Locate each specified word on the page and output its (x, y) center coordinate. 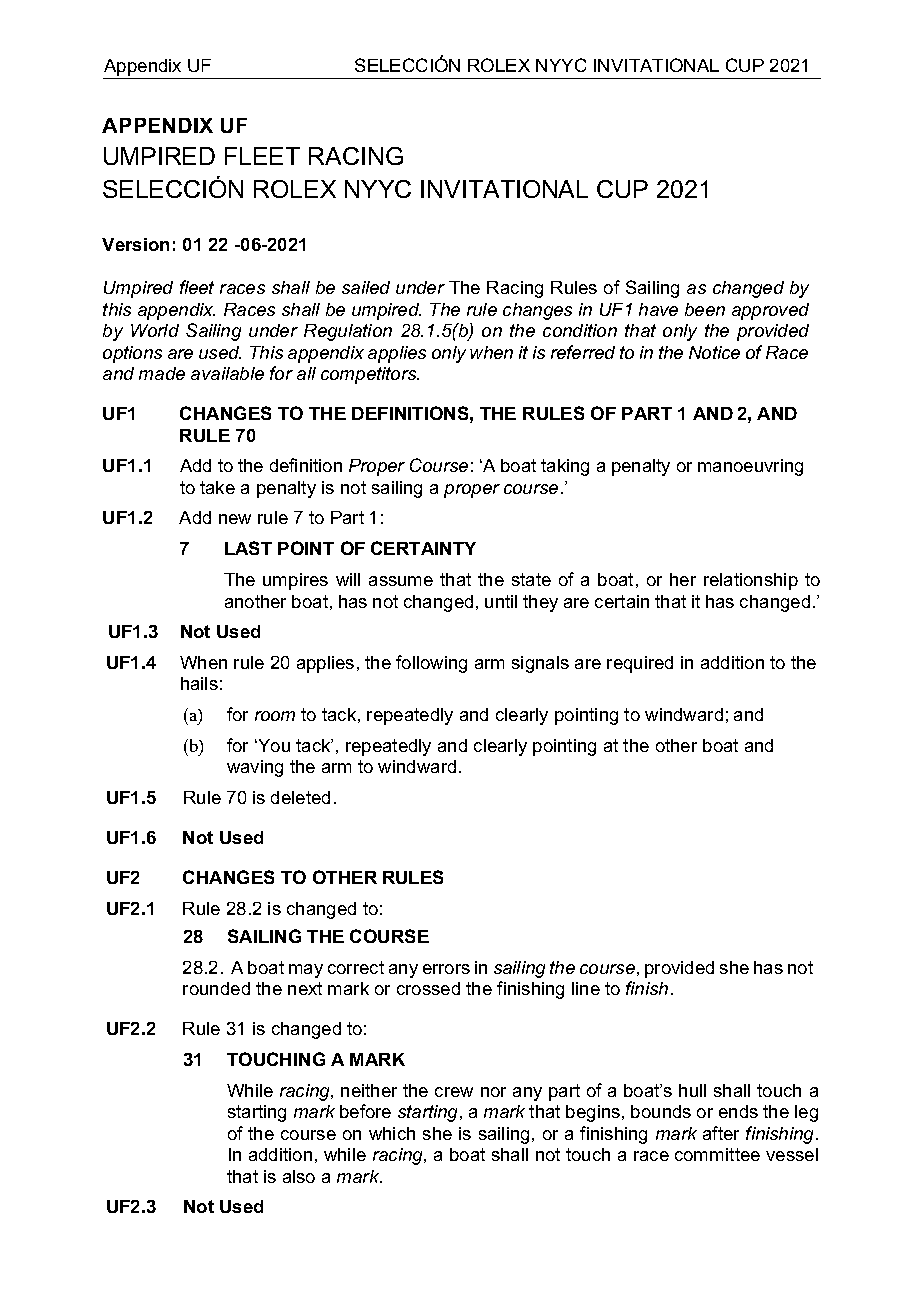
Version (135, 244)
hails (199, 683)
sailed (366, 287)
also (299, 1176)
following (431, 664)
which (392, 1133)
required (640, 664)
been (705, 309)
